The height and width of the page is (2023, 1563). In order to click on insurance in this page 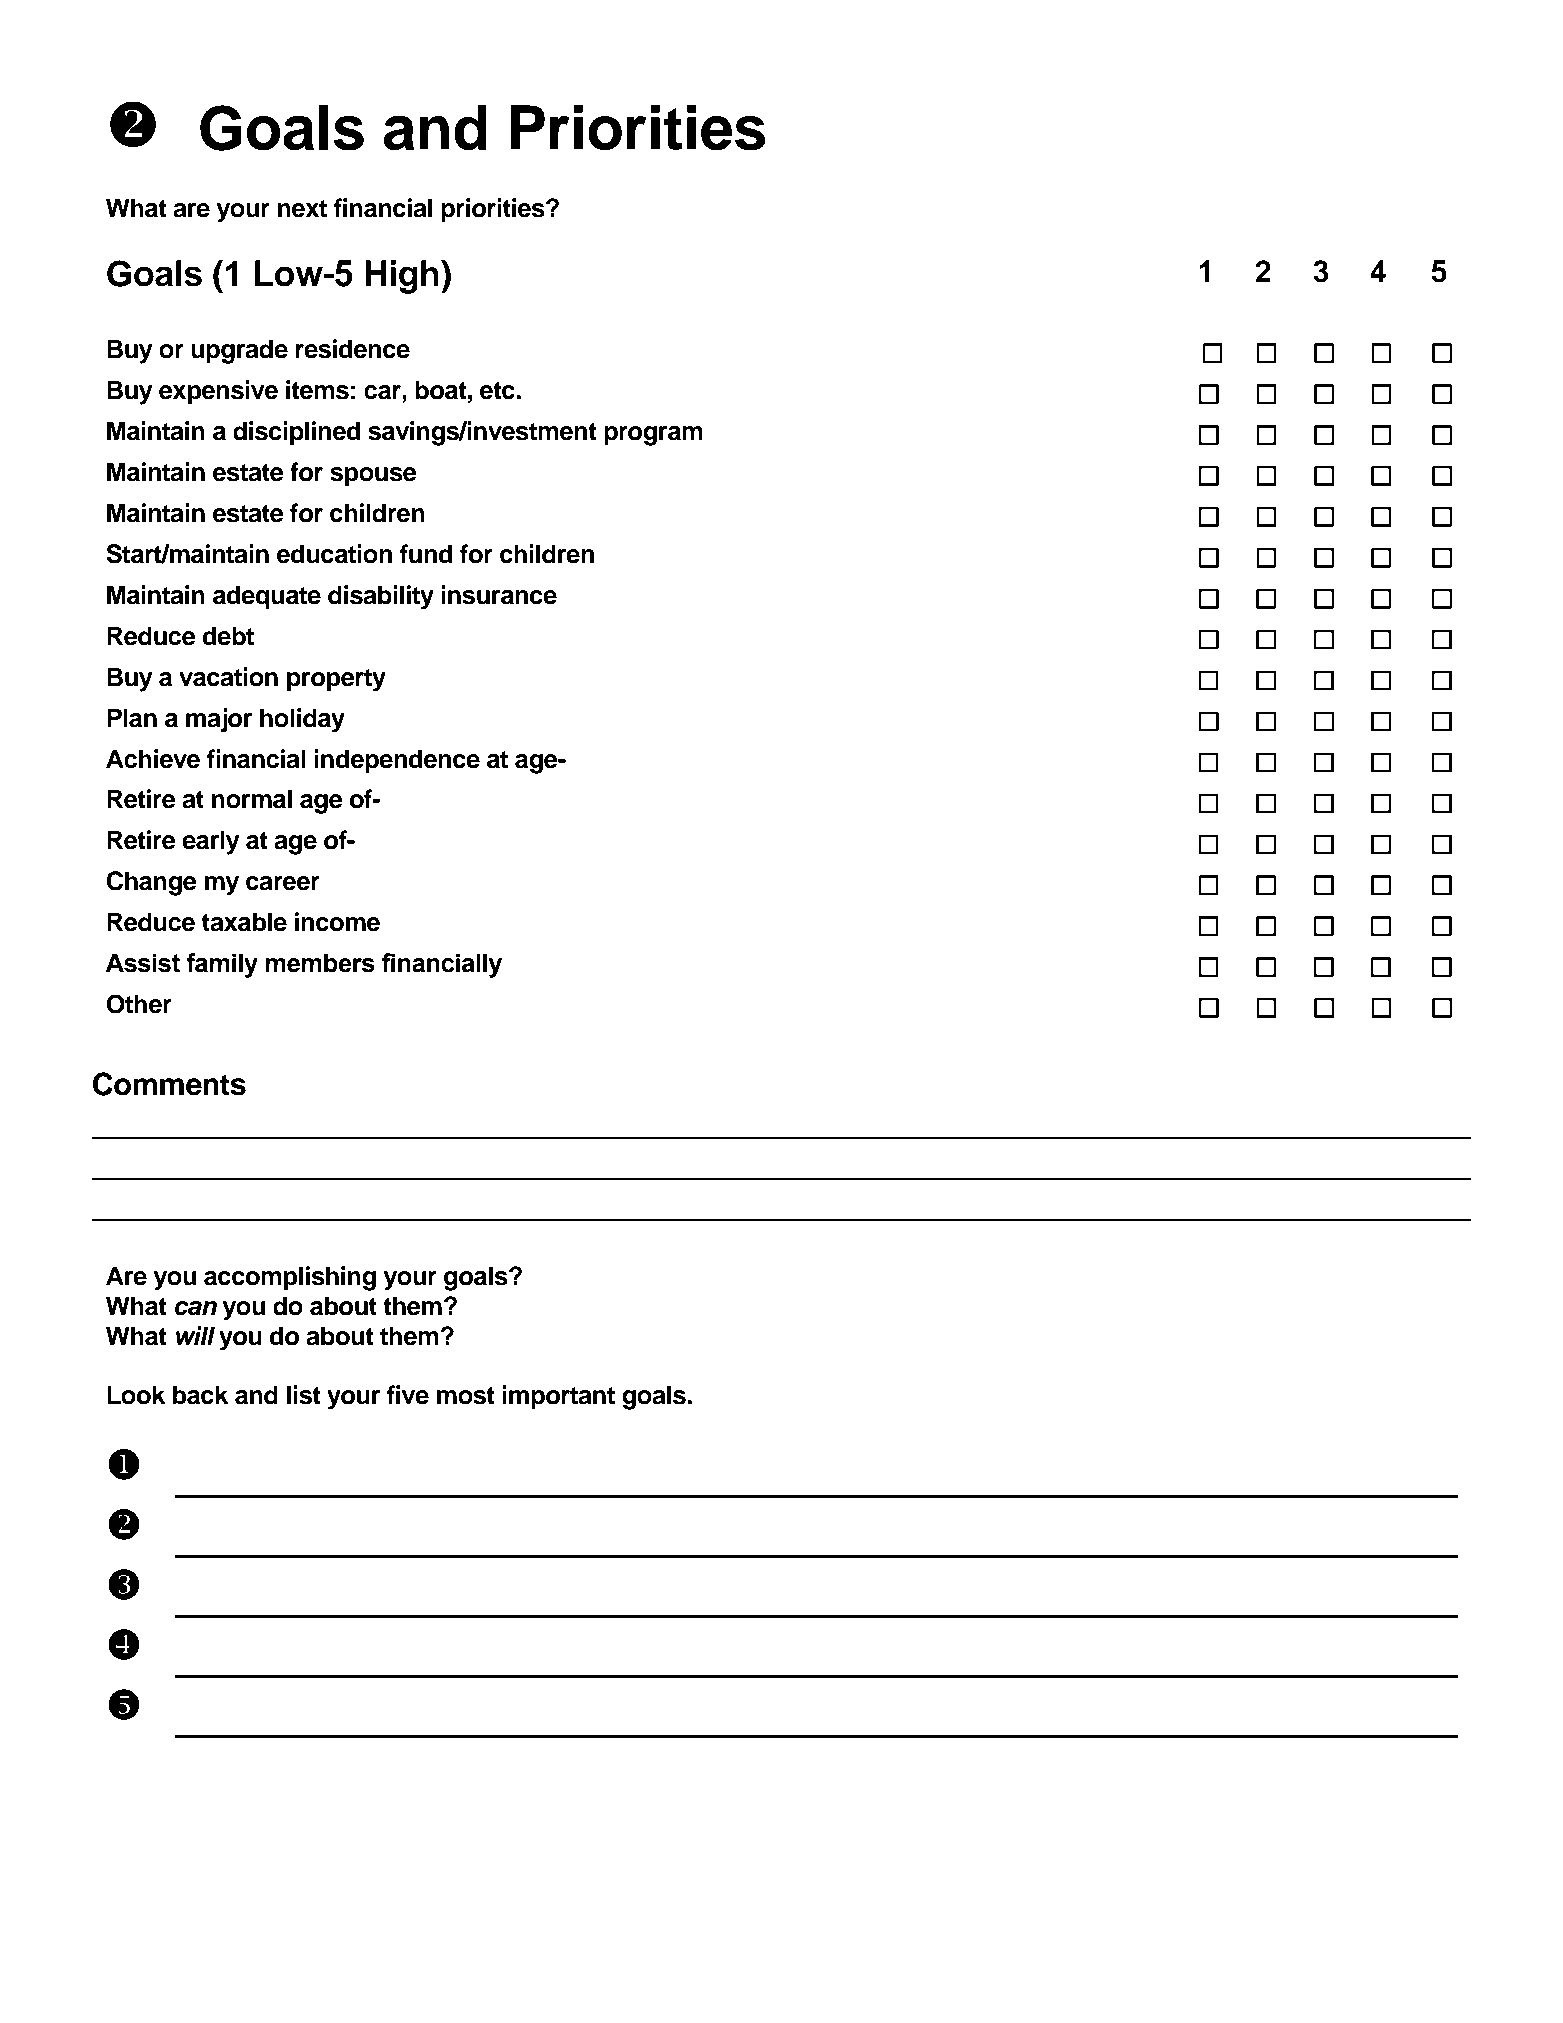, I will do `click(499, 595)`.
